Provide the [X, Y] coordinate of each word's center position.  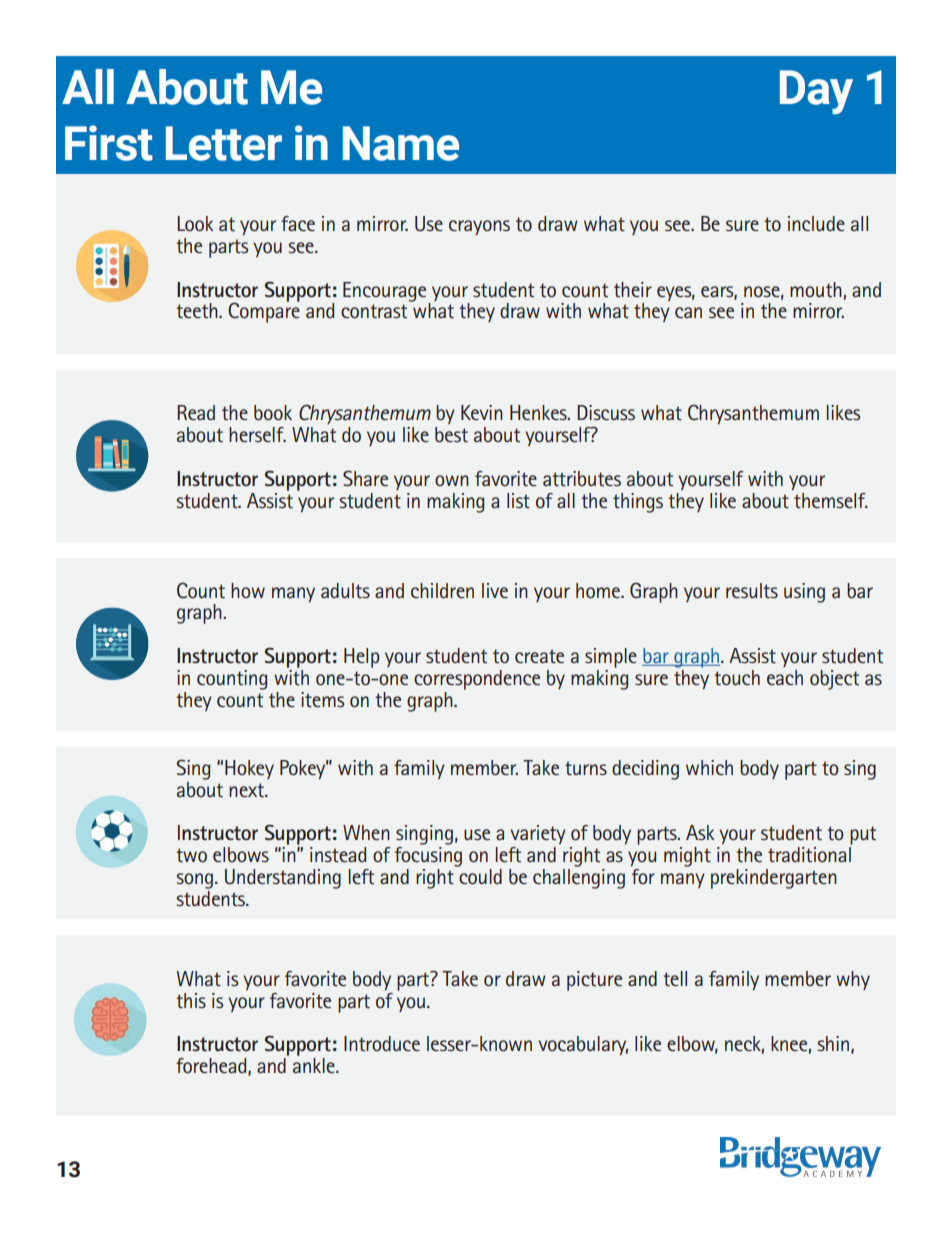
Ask [700, 832]
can [688, 313]
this [191, 1001]
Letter [224, 143]
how [248, 590]
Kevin [482, 412]
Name [401, 143]
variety [538, 834]
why [853, 980]
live [495, 590]
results [752, 591]
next [247, 790]
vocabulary [583, 1045]
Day [816, 92]
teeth [198, 311]
